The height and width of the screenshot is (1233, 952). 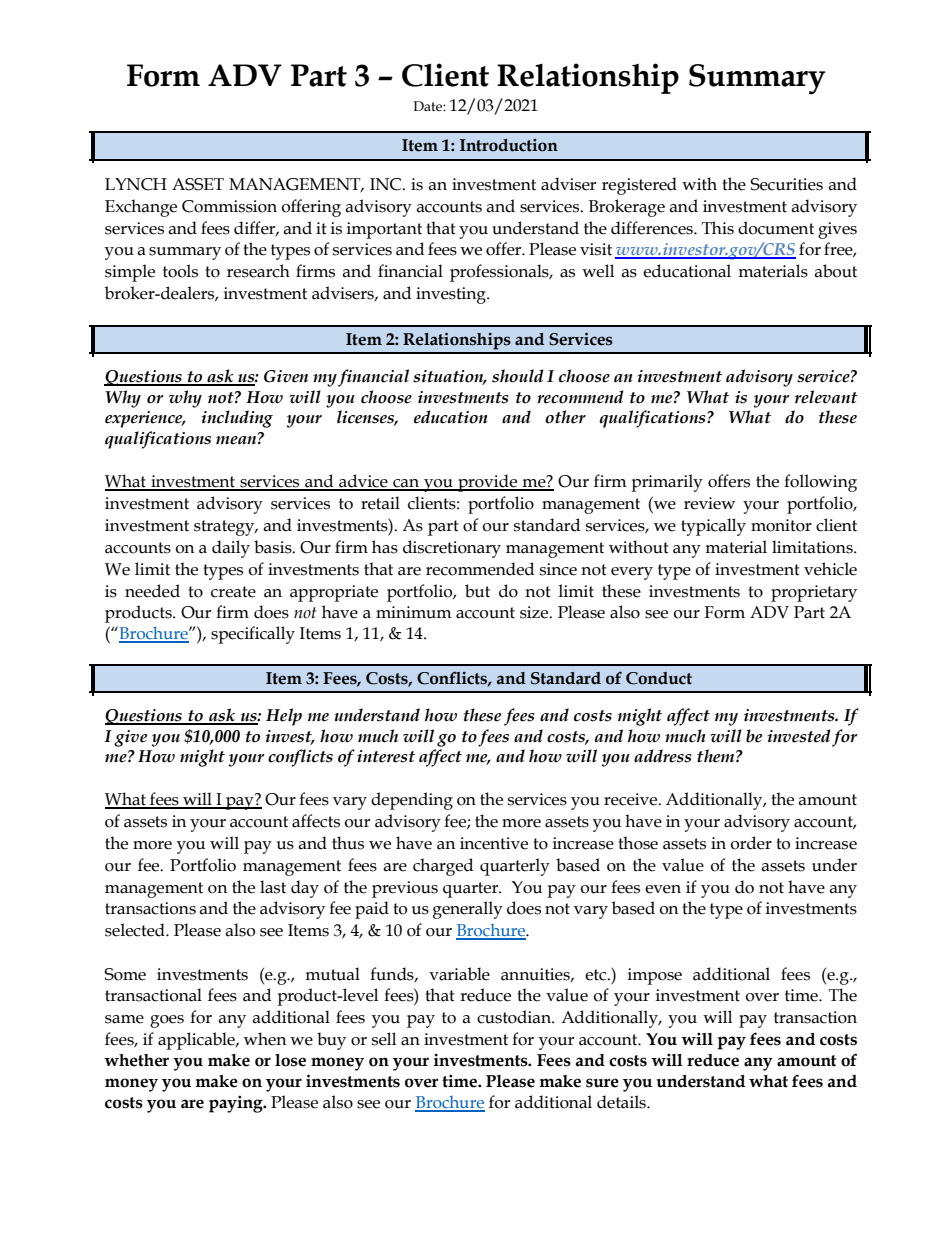 What do you see at coordinates (622, 1102) in the screenshot?
I see `details` at bounding box center [622, 1102].
